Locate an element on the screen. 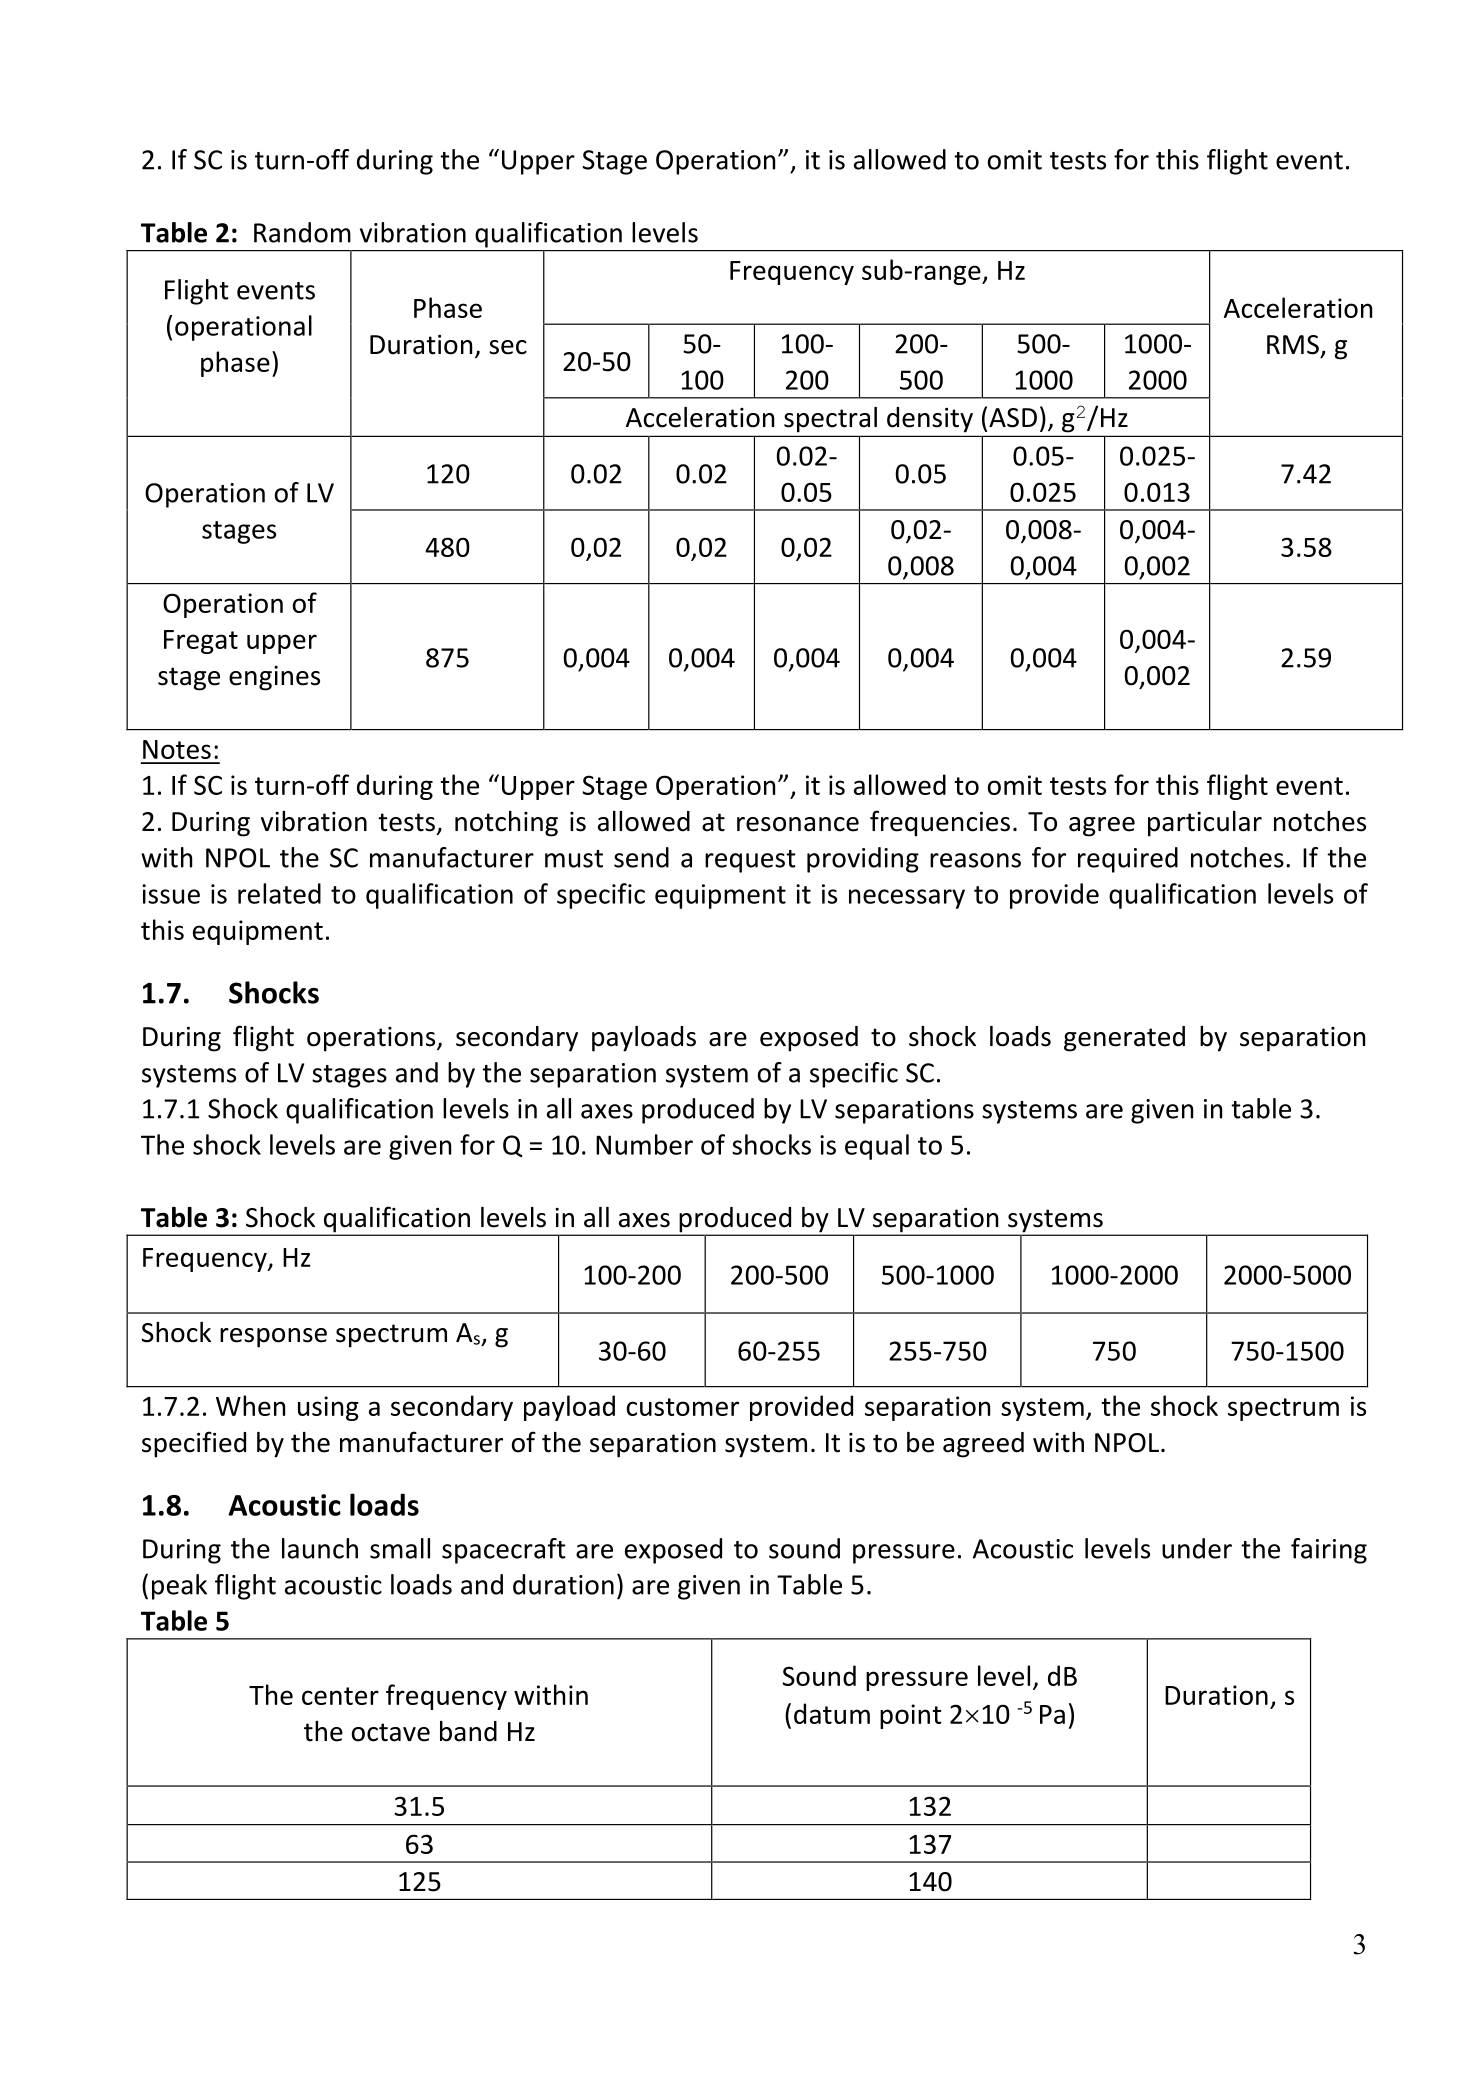 This screenshot has width=1472, height=2082. generated is located at coordinates (1124, 1039).
